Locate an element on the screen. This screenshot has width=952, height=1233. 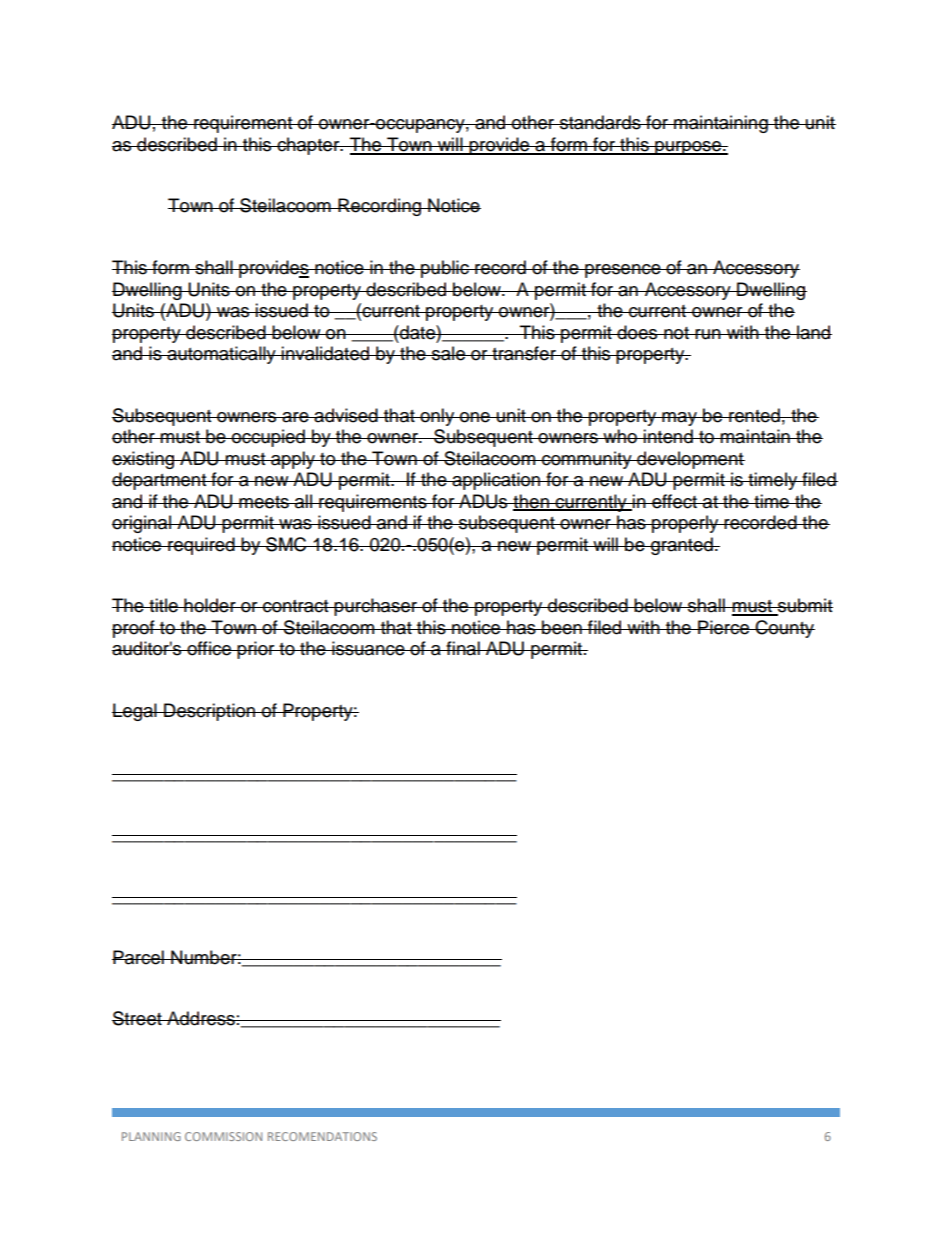
standards is located at coordinates (600, 122).
